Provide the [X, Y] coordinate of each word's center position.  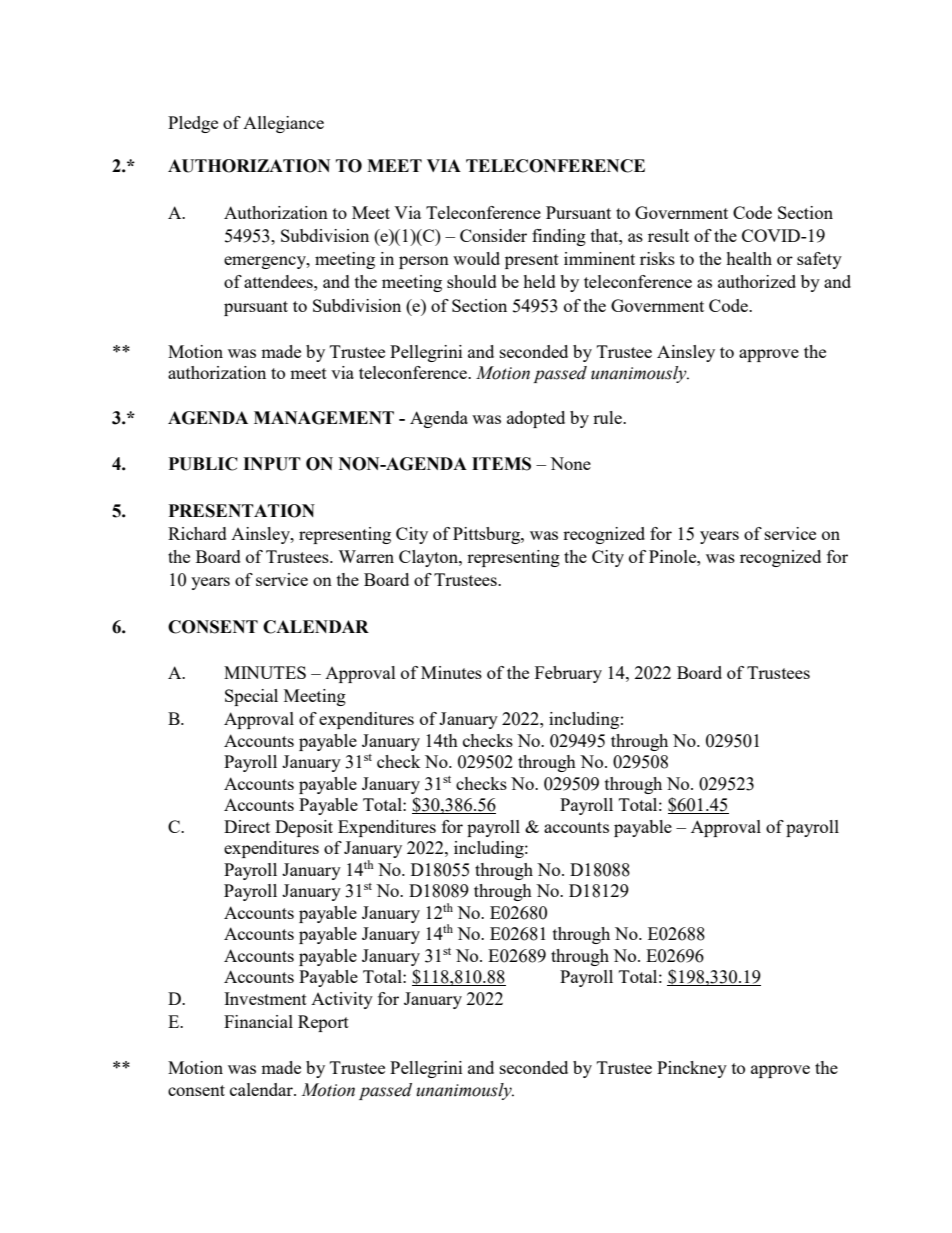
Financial [258, 1021]
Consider [493, 235]
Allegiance [283, 124]
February [568, 674]
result [668, 235]
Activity [342, 1000]
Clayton [429, 558]
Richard [197, 533]
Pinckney [692, 1069]
